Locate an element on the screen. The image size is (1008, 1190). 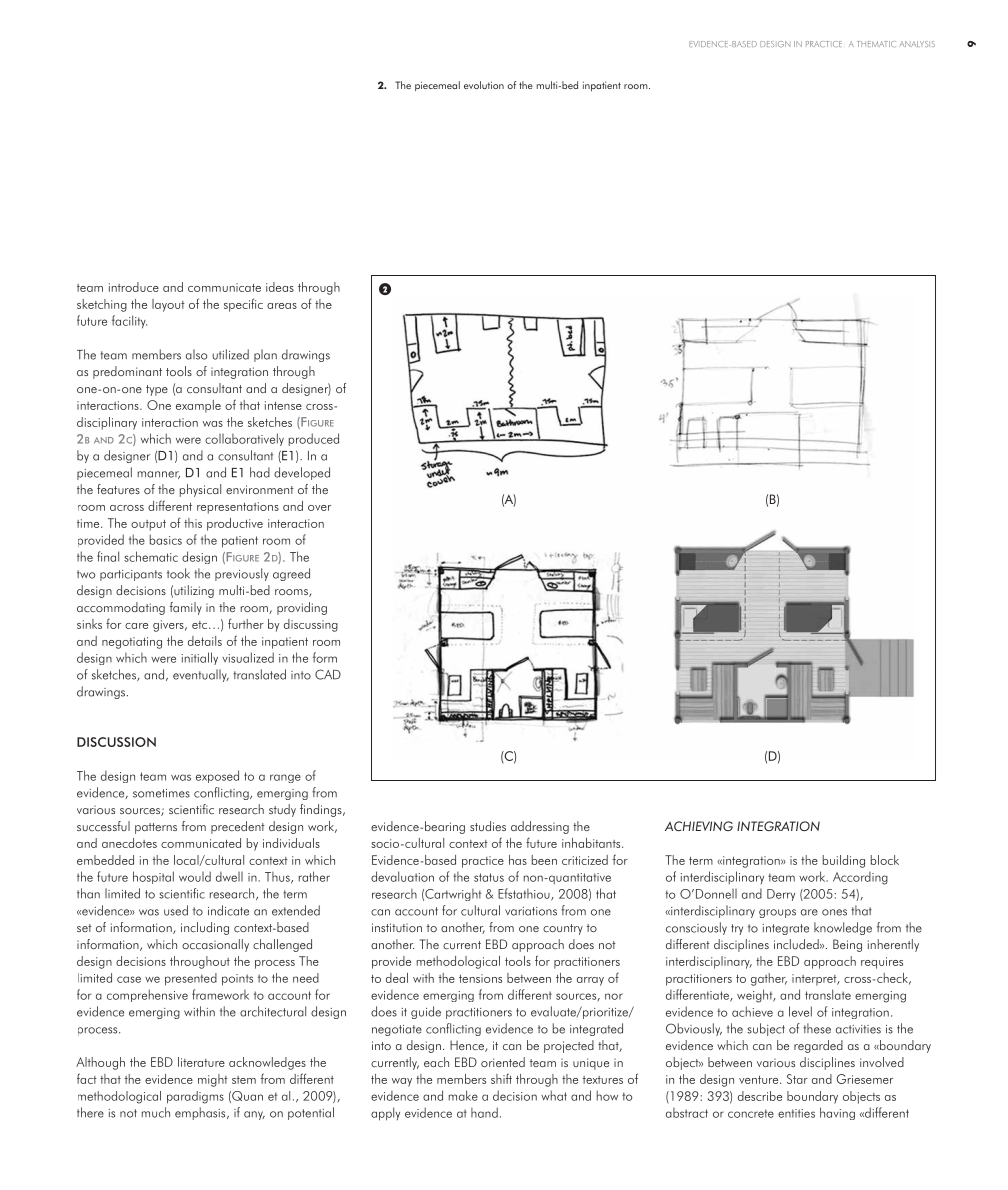
exposed is located at coordinates (217, 776).
